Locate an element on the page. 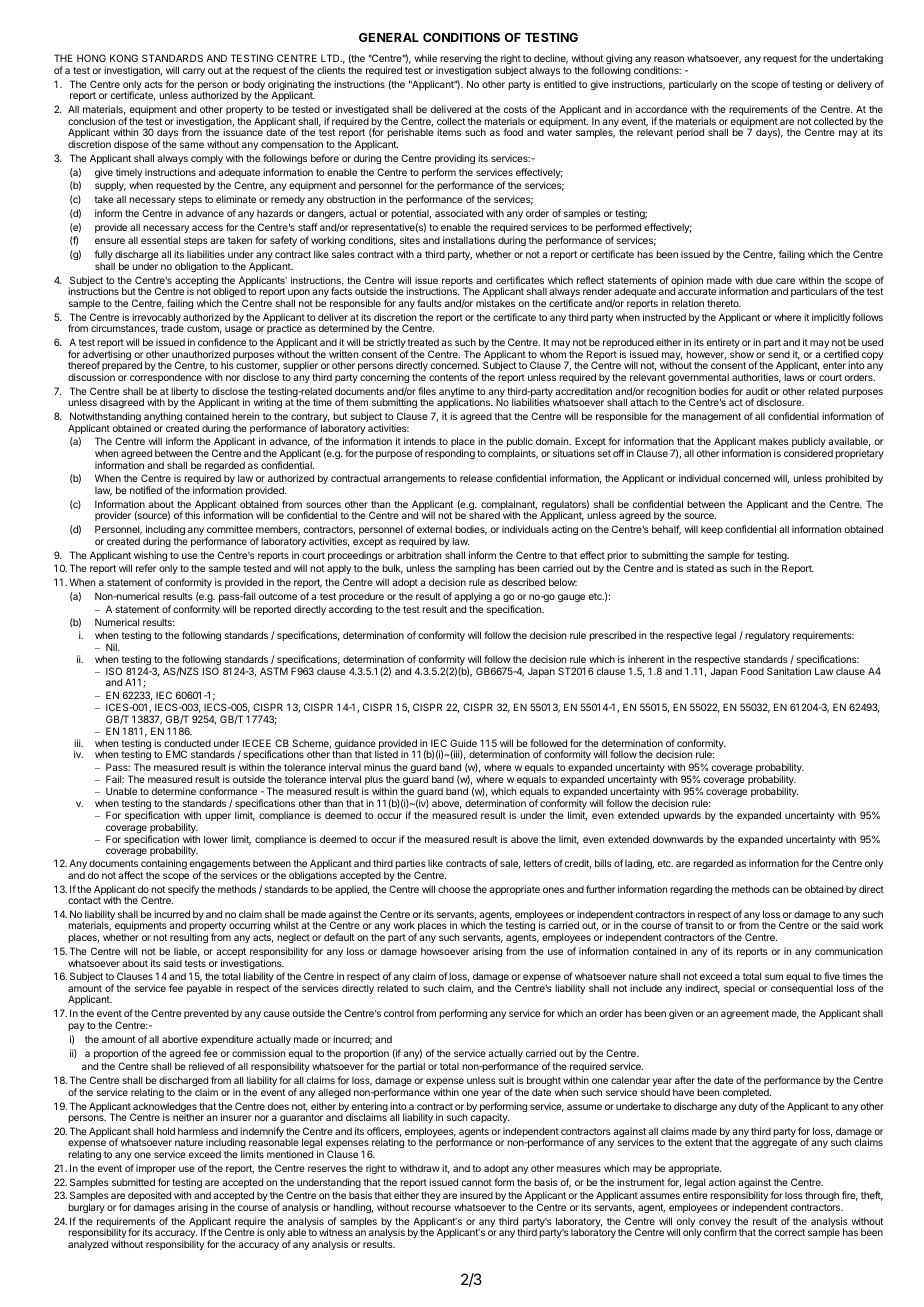 Image resolution: width=924 pixels, height=1307 pixels. period is located at coordinates (690, 133).
